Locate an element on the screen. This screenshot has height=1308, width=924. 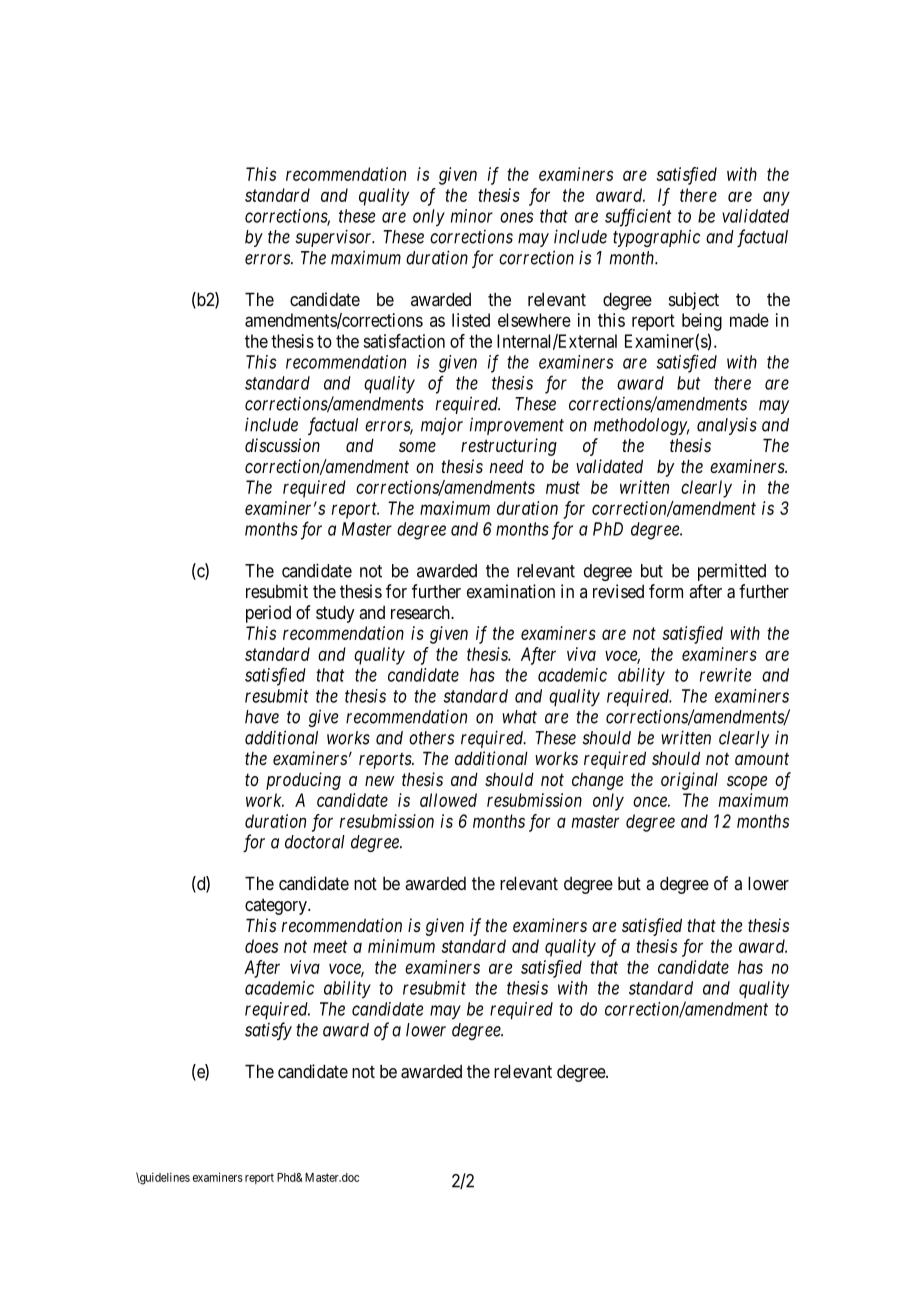
supervisor is located at coordinates (335, 238).
